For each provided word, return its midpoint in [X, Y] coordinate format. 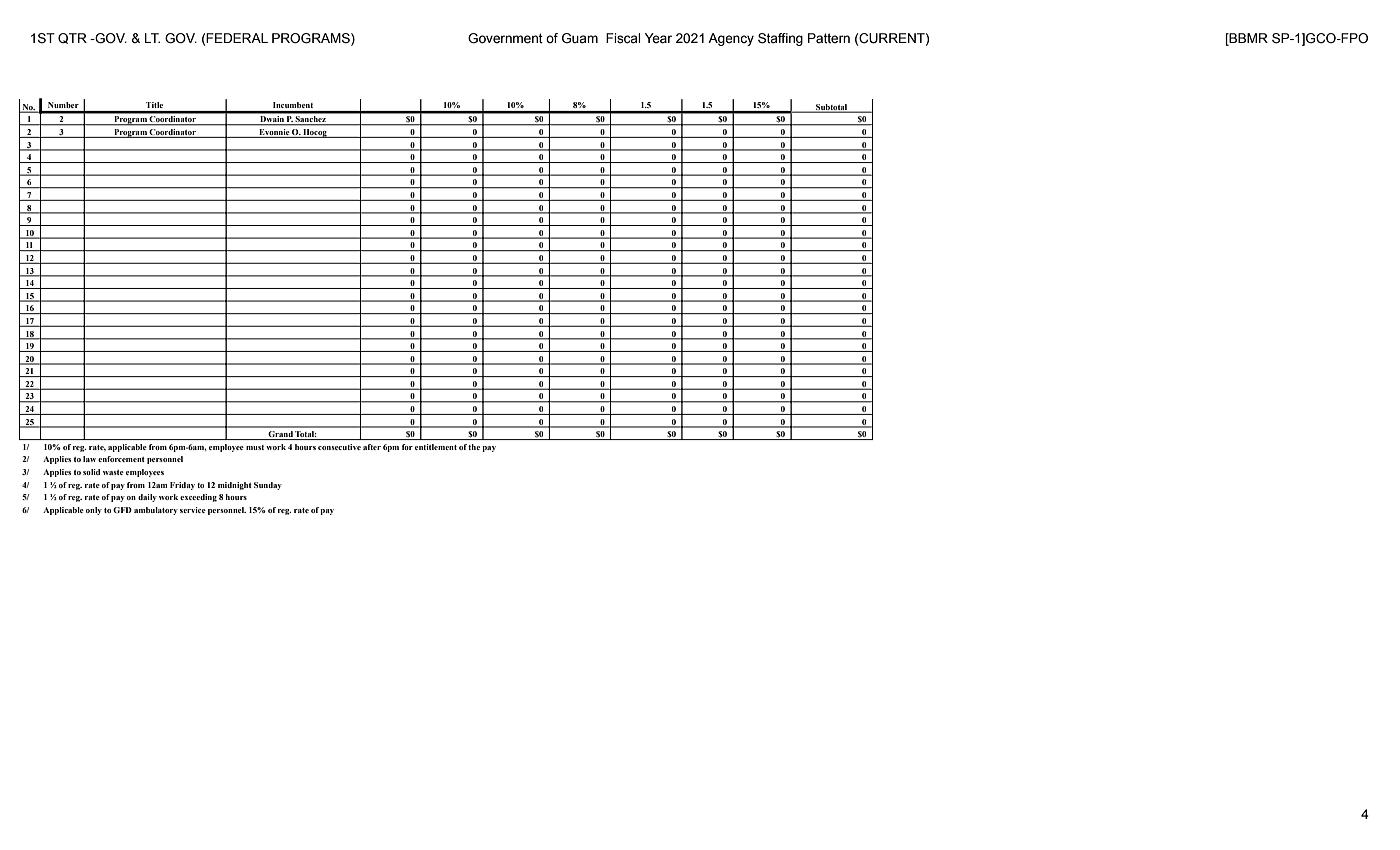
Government [505, 38]
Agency [731, 39]
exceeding [198, 498]
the [474, 447]
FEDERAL [237, 38]
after [372, 447]
